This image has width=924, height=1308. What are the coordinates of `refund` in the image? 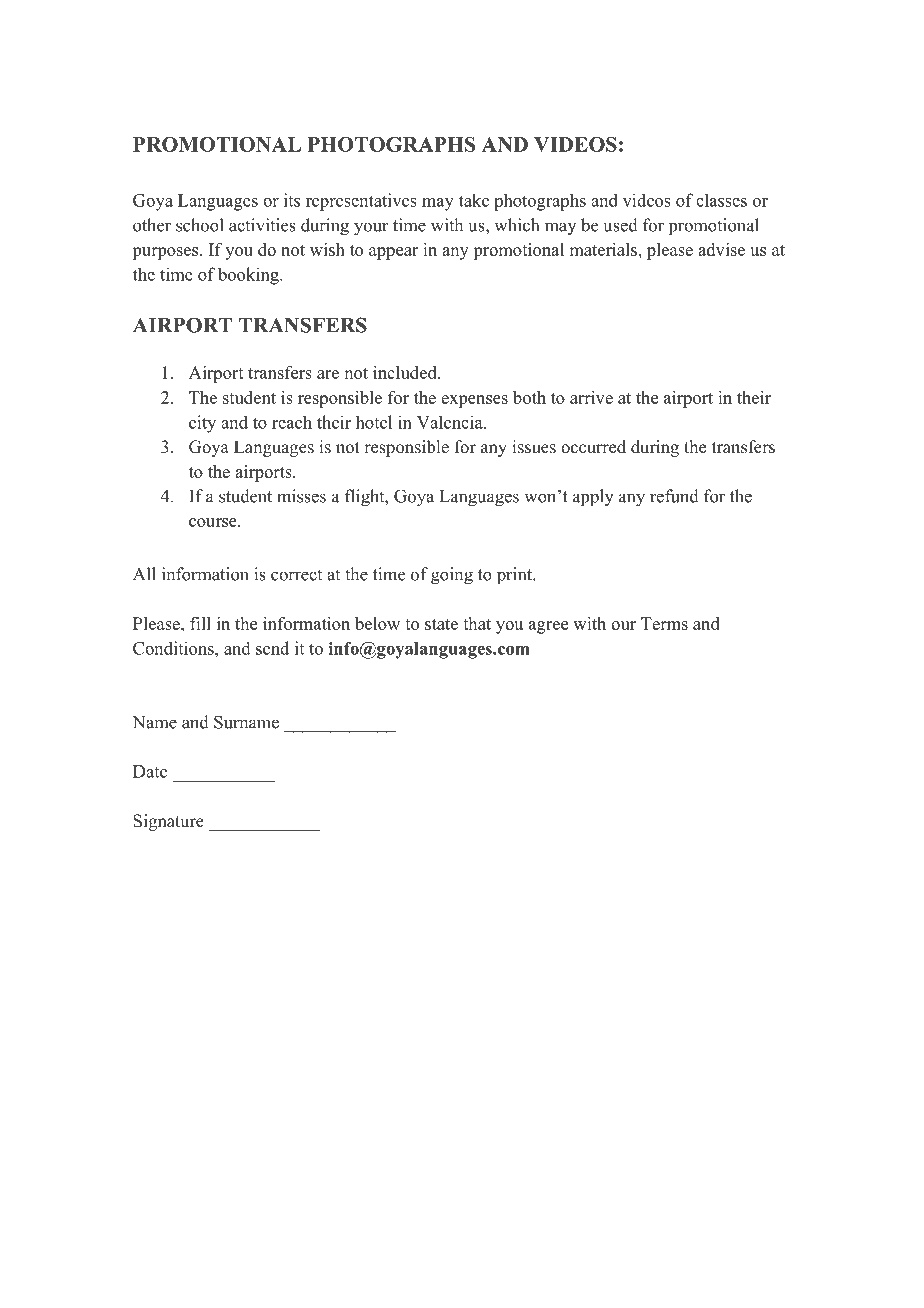 It's located at (674, 496).
